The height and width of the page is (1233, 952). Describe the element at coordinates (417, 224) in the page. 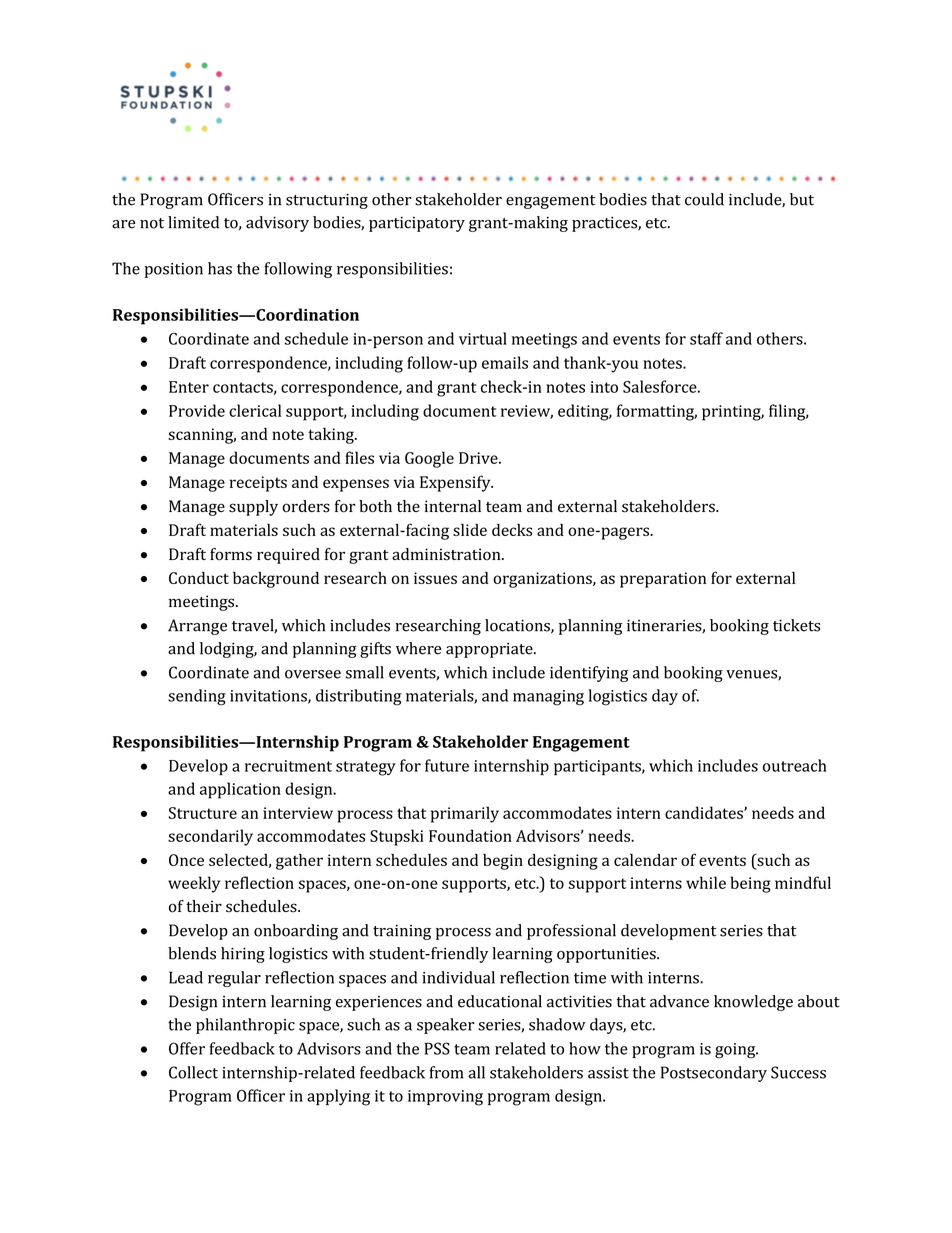

I see `participatory` at that location.
